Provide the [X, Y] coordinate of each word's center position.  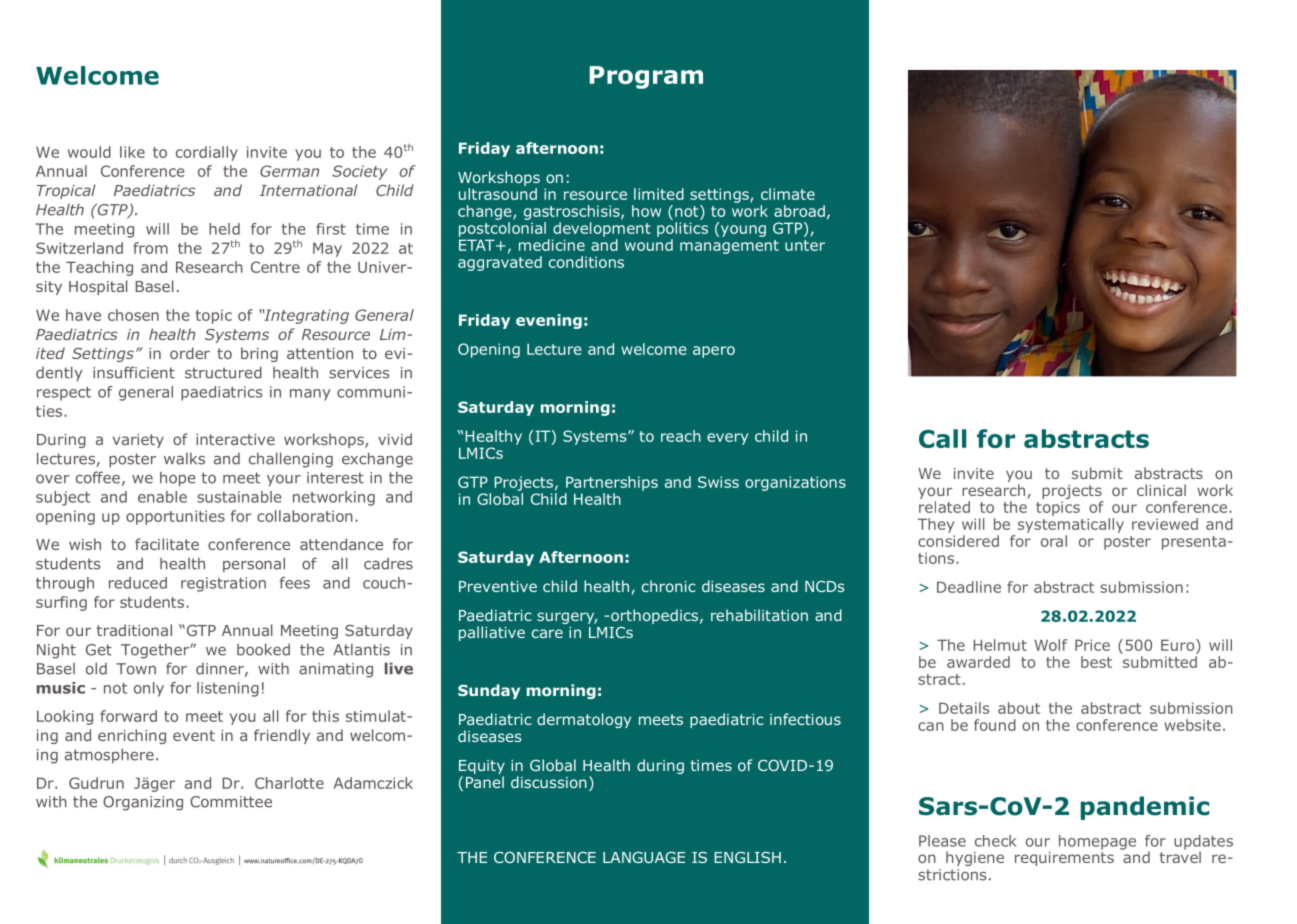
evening [549, 321]
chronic [669, 586]
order [190, 353]
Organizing [143, 803]
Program [646, 77]
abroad [799, 211]
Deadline [969, 587]
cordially [207, 153]
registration [223, 584]
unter [805, 245]
